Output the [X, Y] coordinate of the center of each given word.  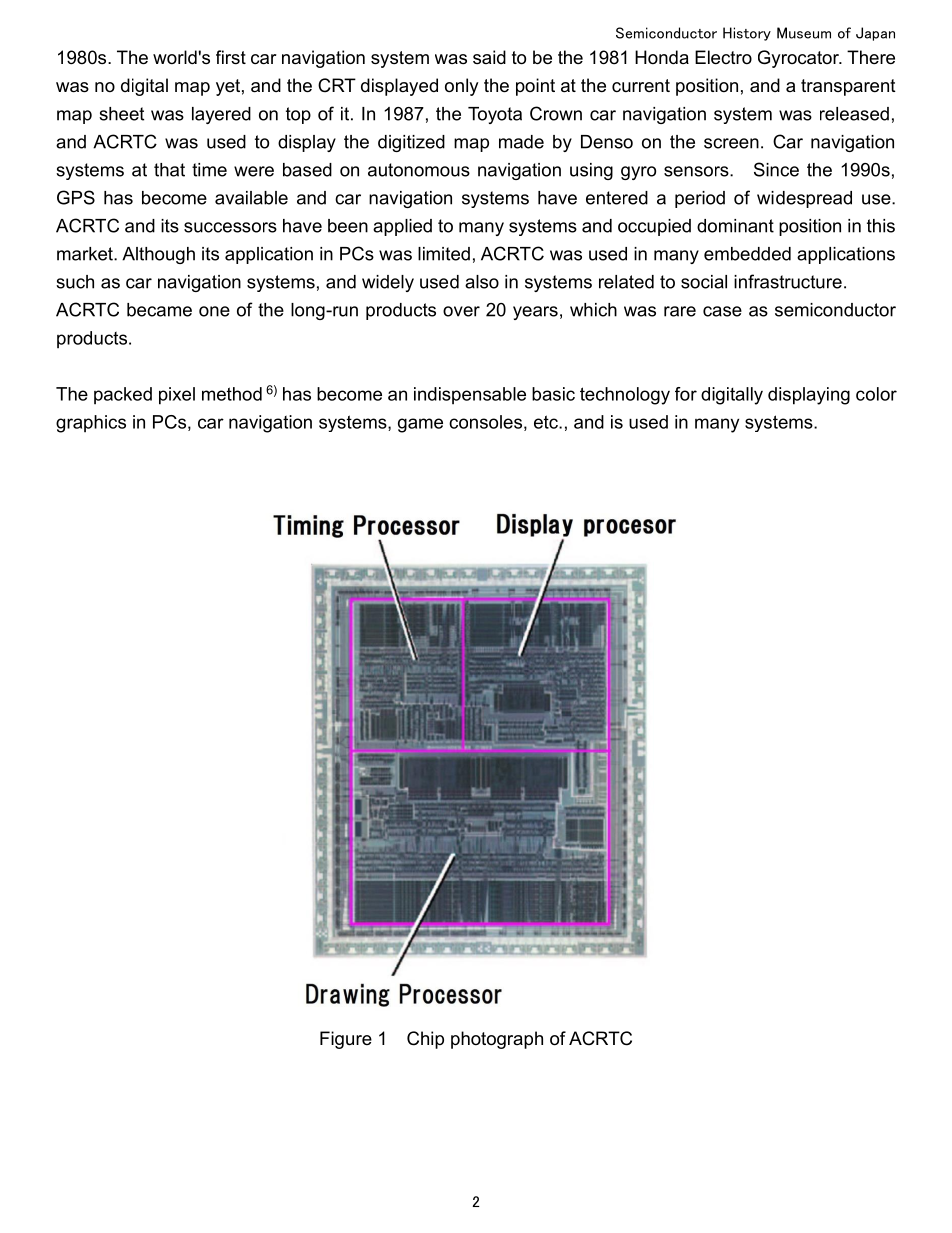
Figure [346, 1040]
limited [444, 254]
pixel [177, 396]
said [489, 57]
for [686, 394]
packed [123, 396]
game [420, 425]
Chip [425, 1040]
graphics [91, 424]
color [876, 394]
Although [158, 255]
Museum [804, 33]
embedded [747, 254]
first [231, 57]
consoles [485, 422]
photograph [497, 1040]
